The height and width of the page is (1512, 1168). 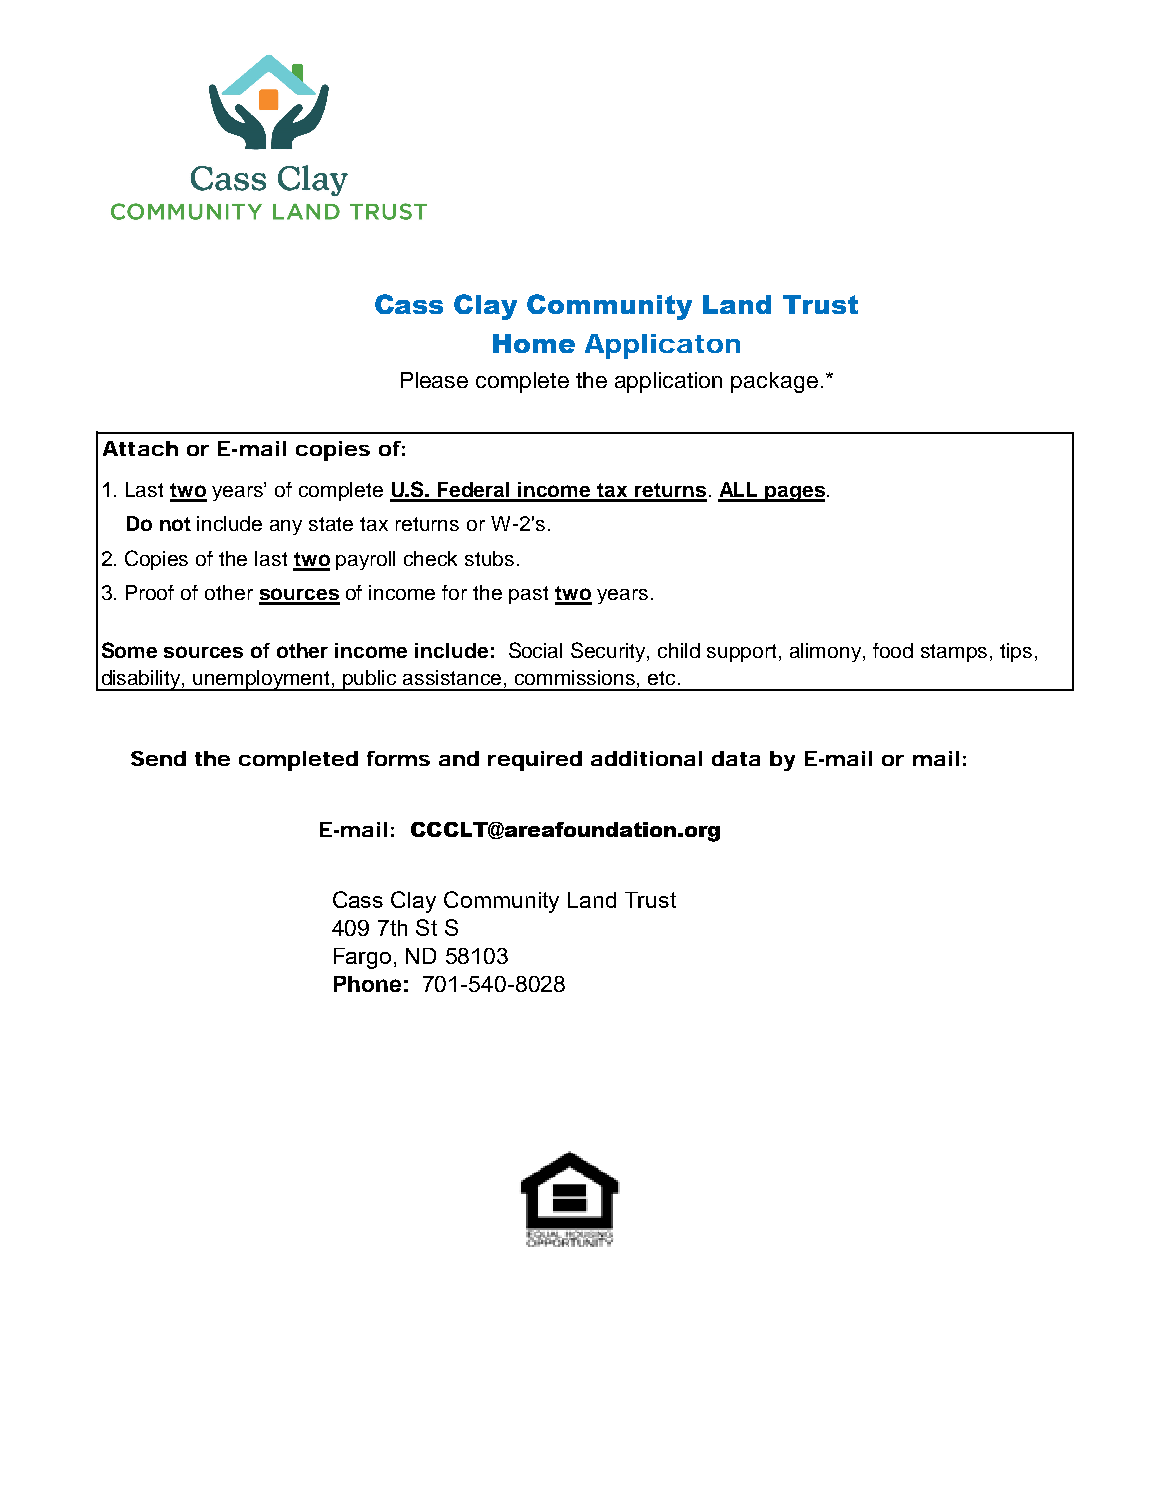 What do you see at coordinates (576, 677) in the page?
I see `commissions` at bounding box center [576, 677].
